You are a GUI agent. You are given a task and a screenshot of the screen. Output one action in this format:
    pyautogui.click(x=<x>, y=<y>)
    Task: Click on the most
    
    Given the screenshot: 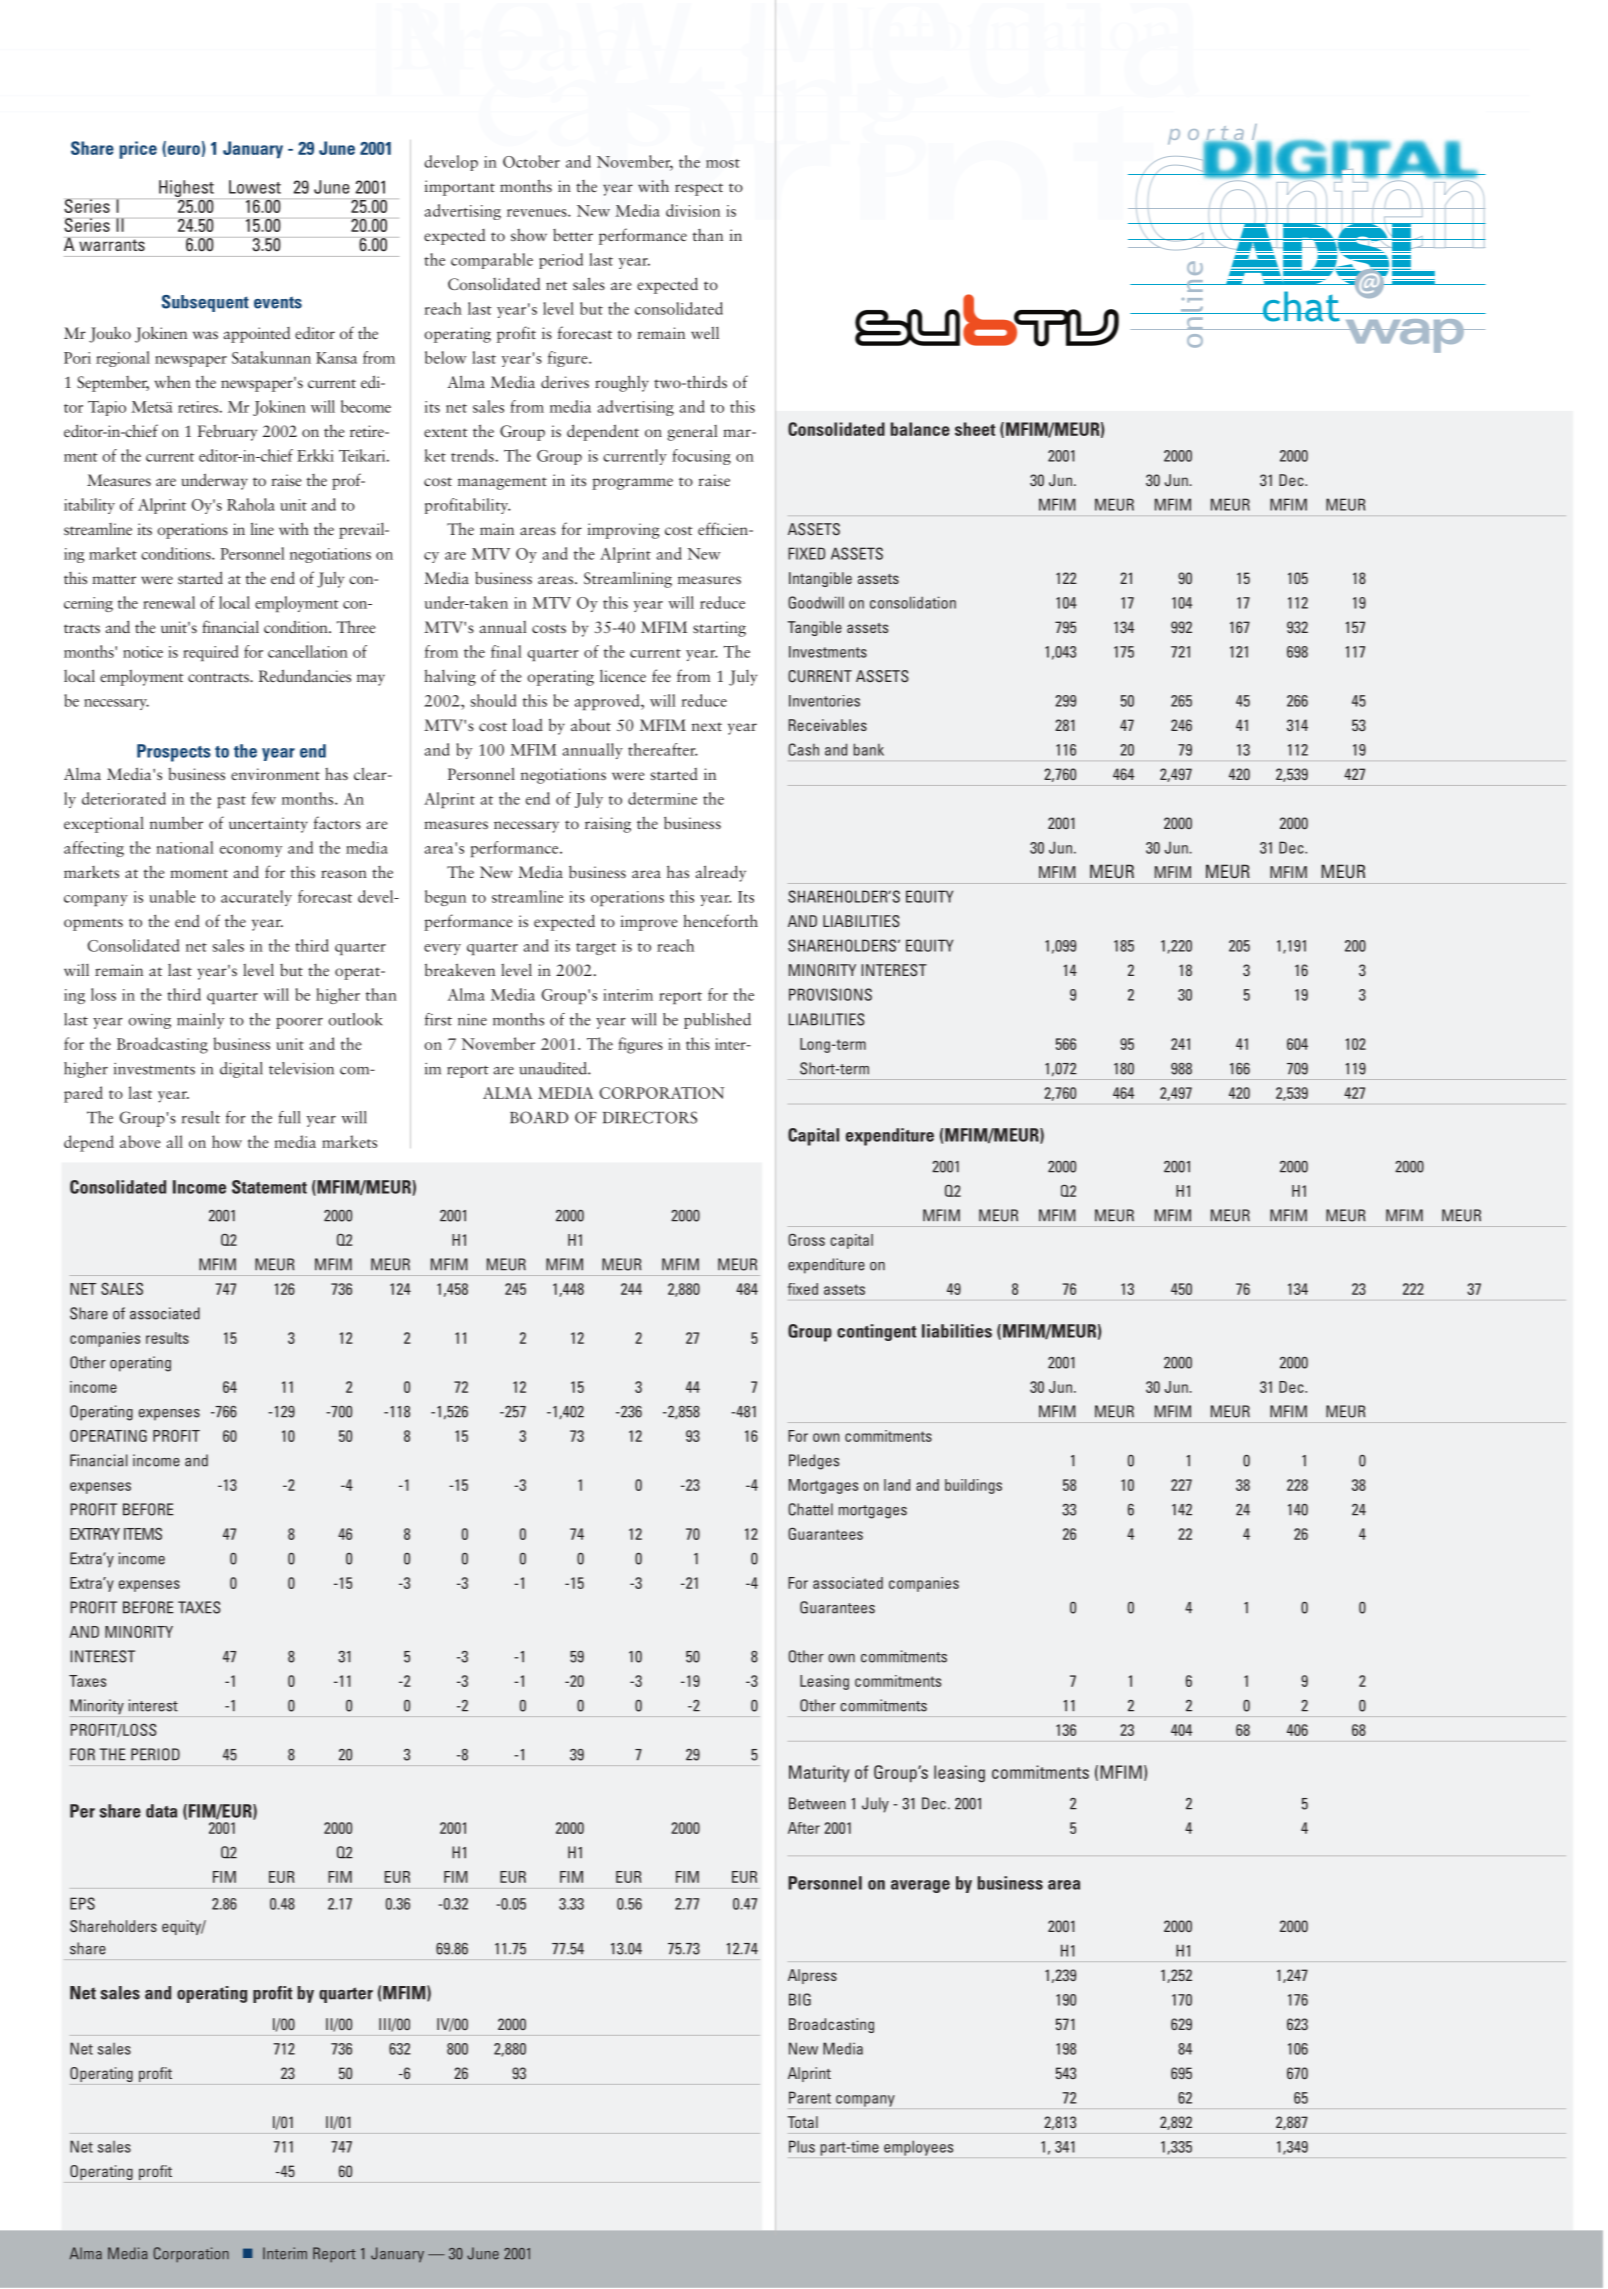 What is the action you would take?
    pyautogui.click(x=723, y=163)
